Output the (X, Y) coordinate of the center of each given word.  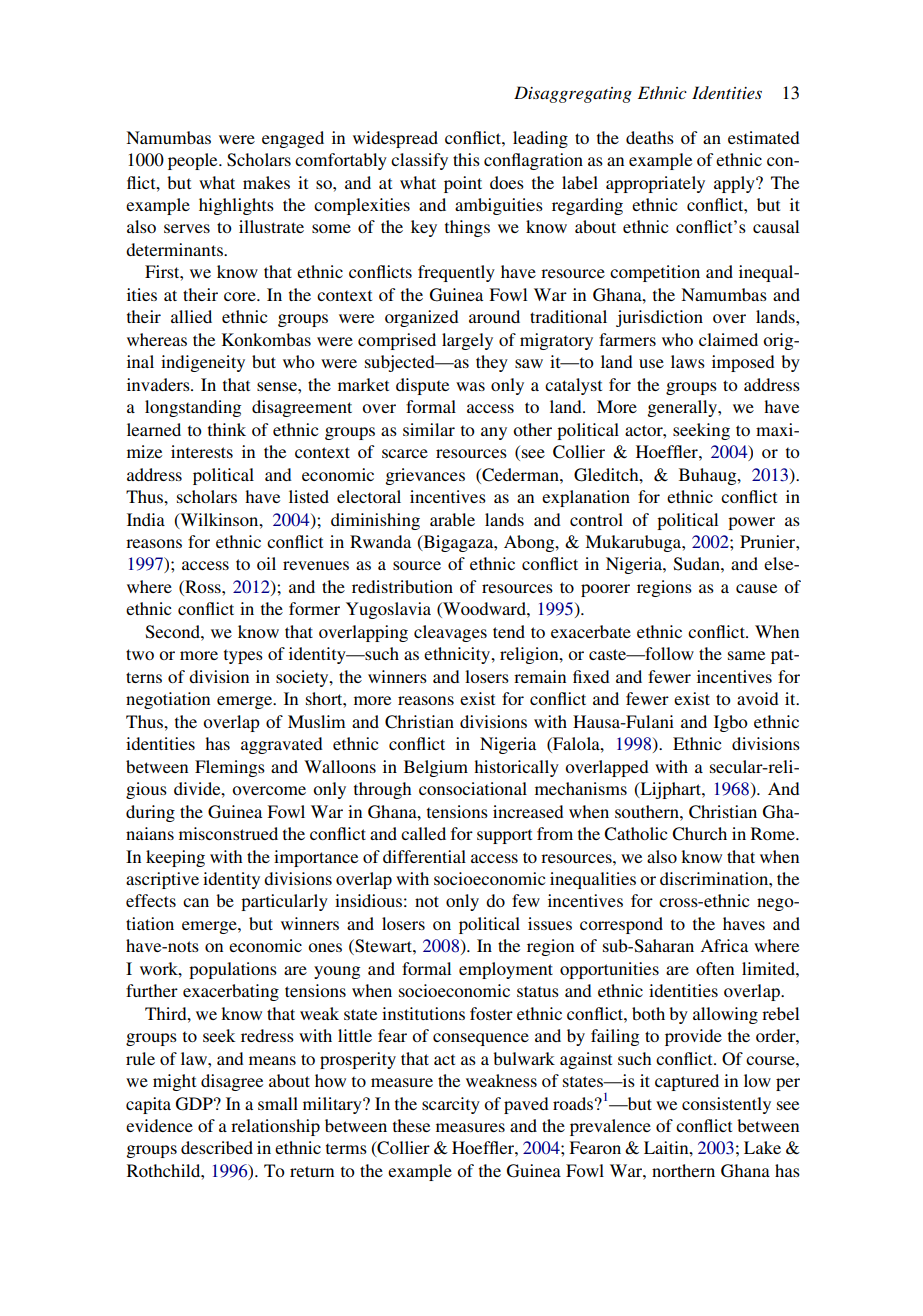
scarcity (451, 1105)
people (194, 161)
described (217, 1147)
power (751, 523)
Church (699, 834)
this (466, 159)
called (423, 833)
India (146, 519)
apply (735, 184)
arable (452, 519)
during (150, 813)
